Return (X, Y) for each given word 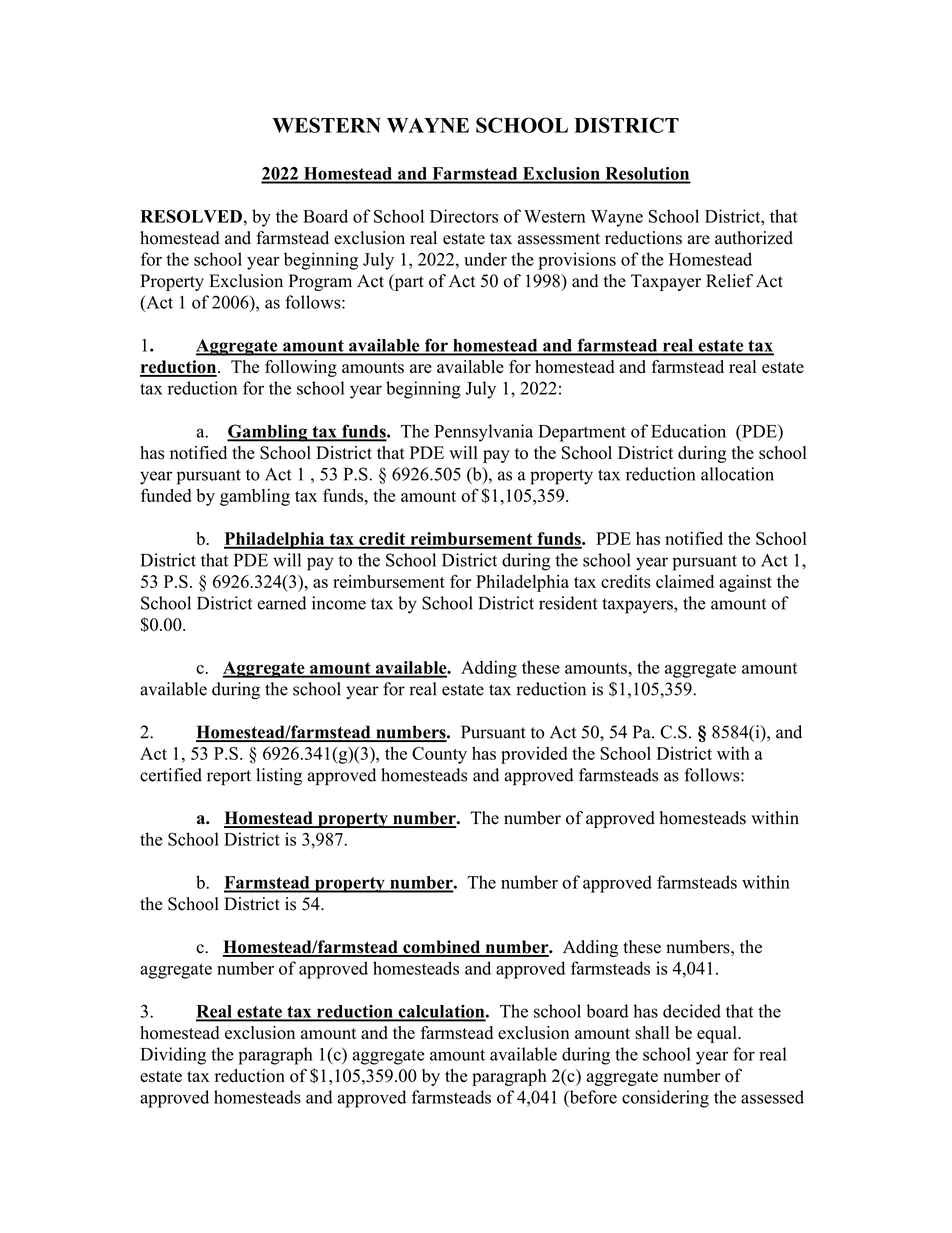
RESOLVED (191, 216)
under (485, 259)
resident (568, 603)
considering (665, 1099)
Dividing (173, 1056)
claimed (685, 581)
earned (281, 603)
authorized (754, 238)
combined (442, 948)
